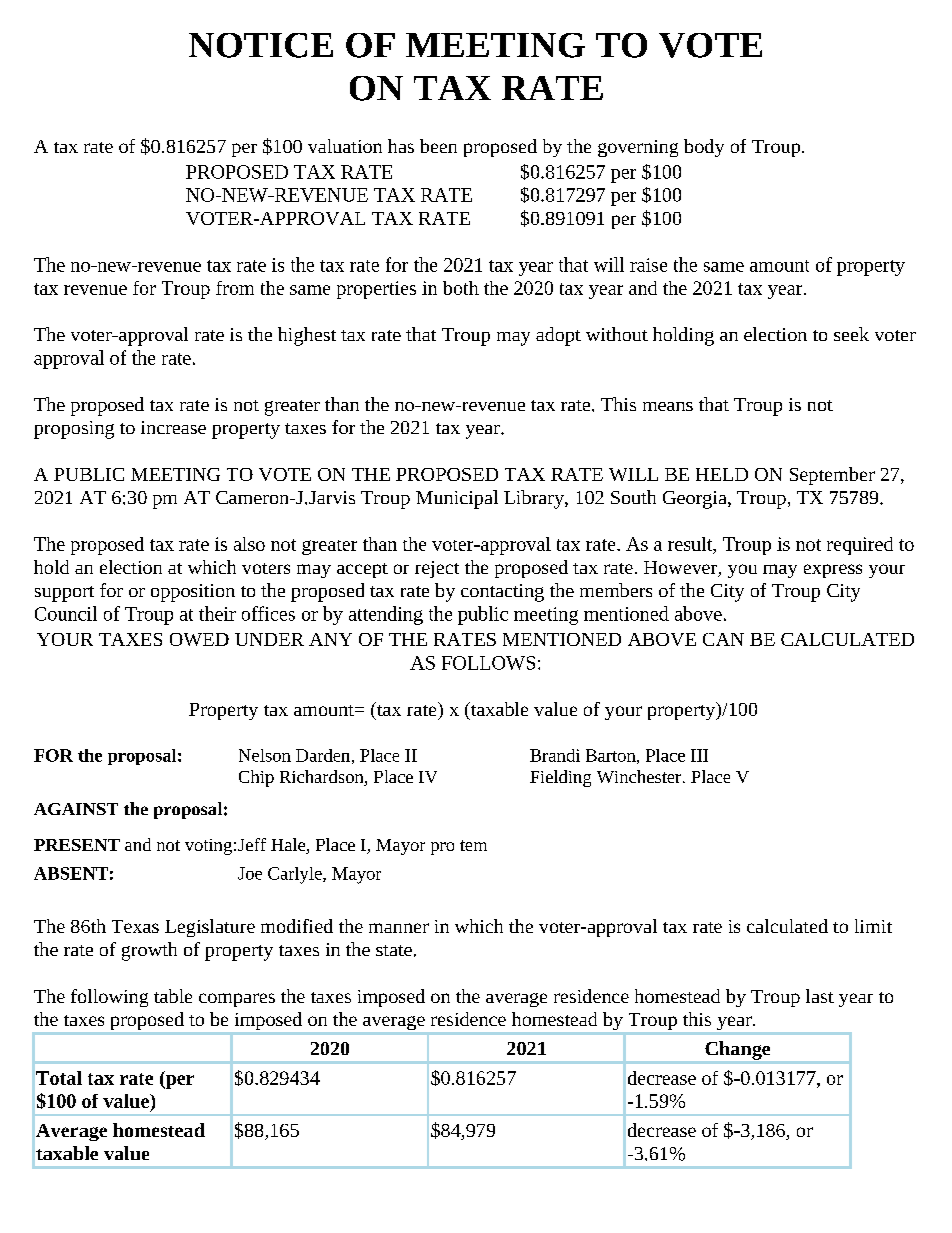 This screenshot has height=1233, width=952. What do you see at coordinates (394, 950) in the screenshot?
I see `state` at bounding box center [394, 950].
